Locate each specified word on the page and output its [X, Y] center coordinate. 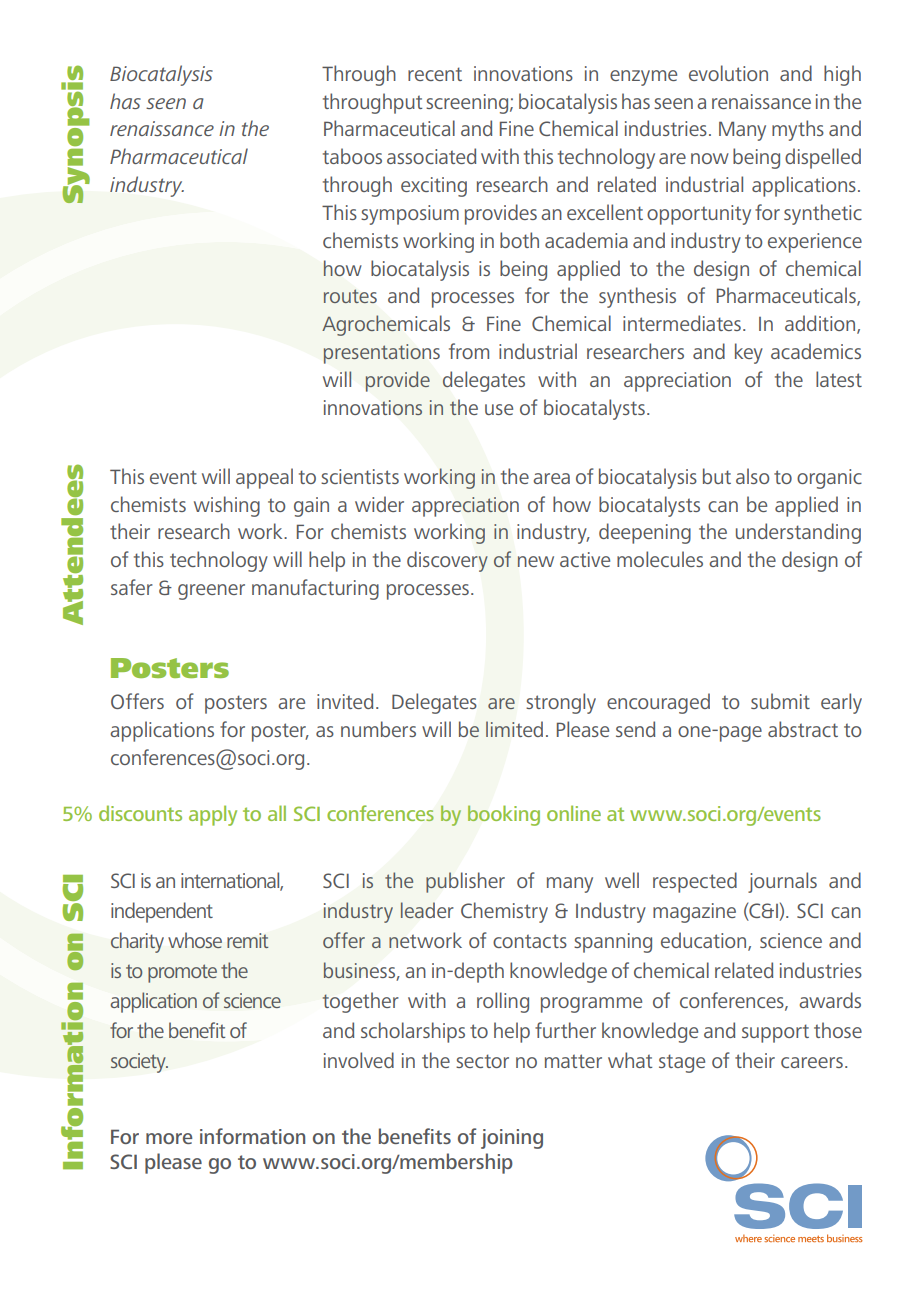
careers [812, 1062]
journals [782, 882]
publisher [465, 882]
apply [213, 815]
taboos [352, 156]
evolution [728, 73]
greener [211, 592]
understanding [798, 533]
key [749, 353]
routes [350, 296]
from [469, 351]
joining [512, 1139]
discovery [447, 561]
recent [435, 74]
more [169, 1138]
